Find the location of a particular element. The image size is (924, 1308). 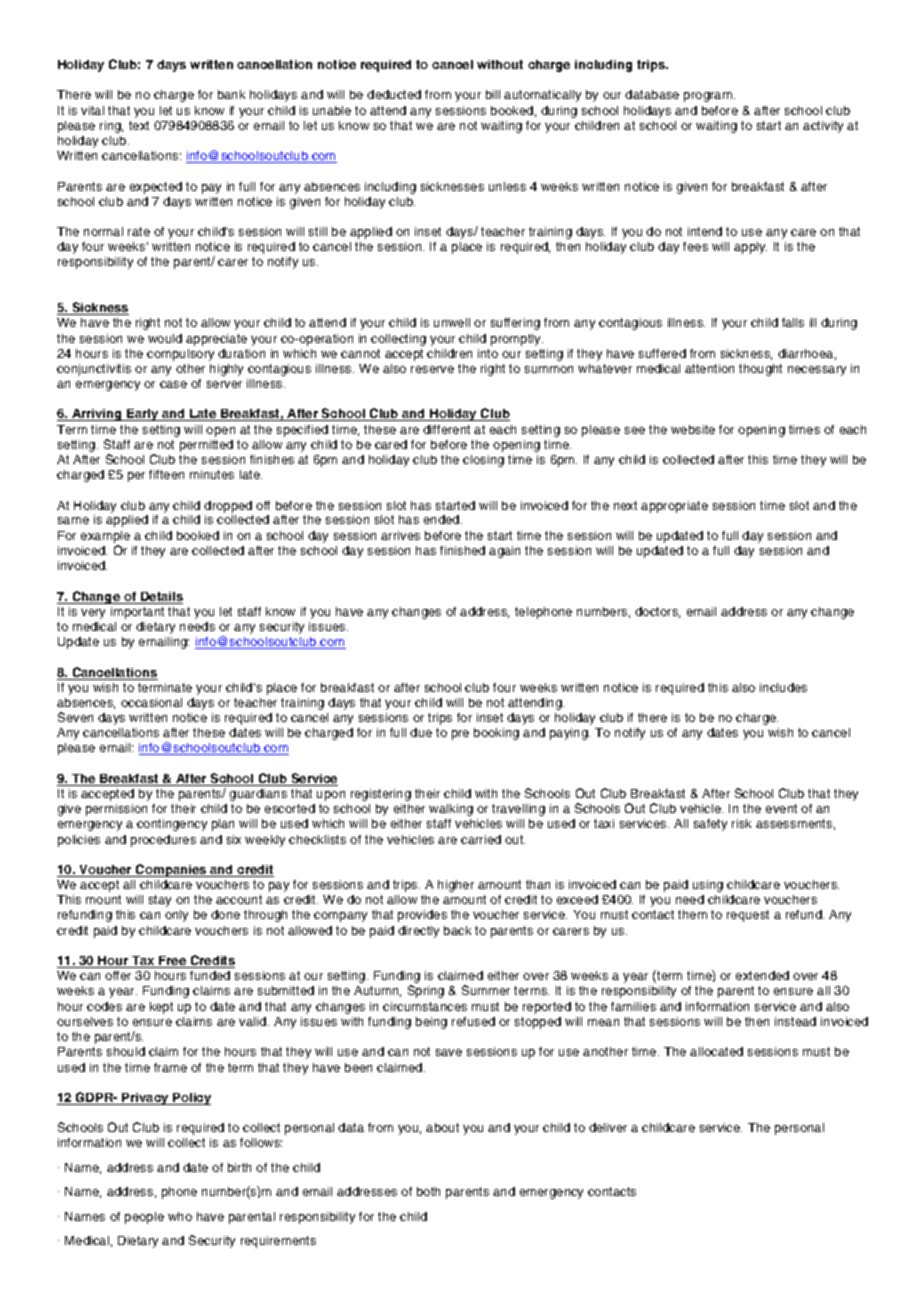

text is located at coordinates (139, 125).
